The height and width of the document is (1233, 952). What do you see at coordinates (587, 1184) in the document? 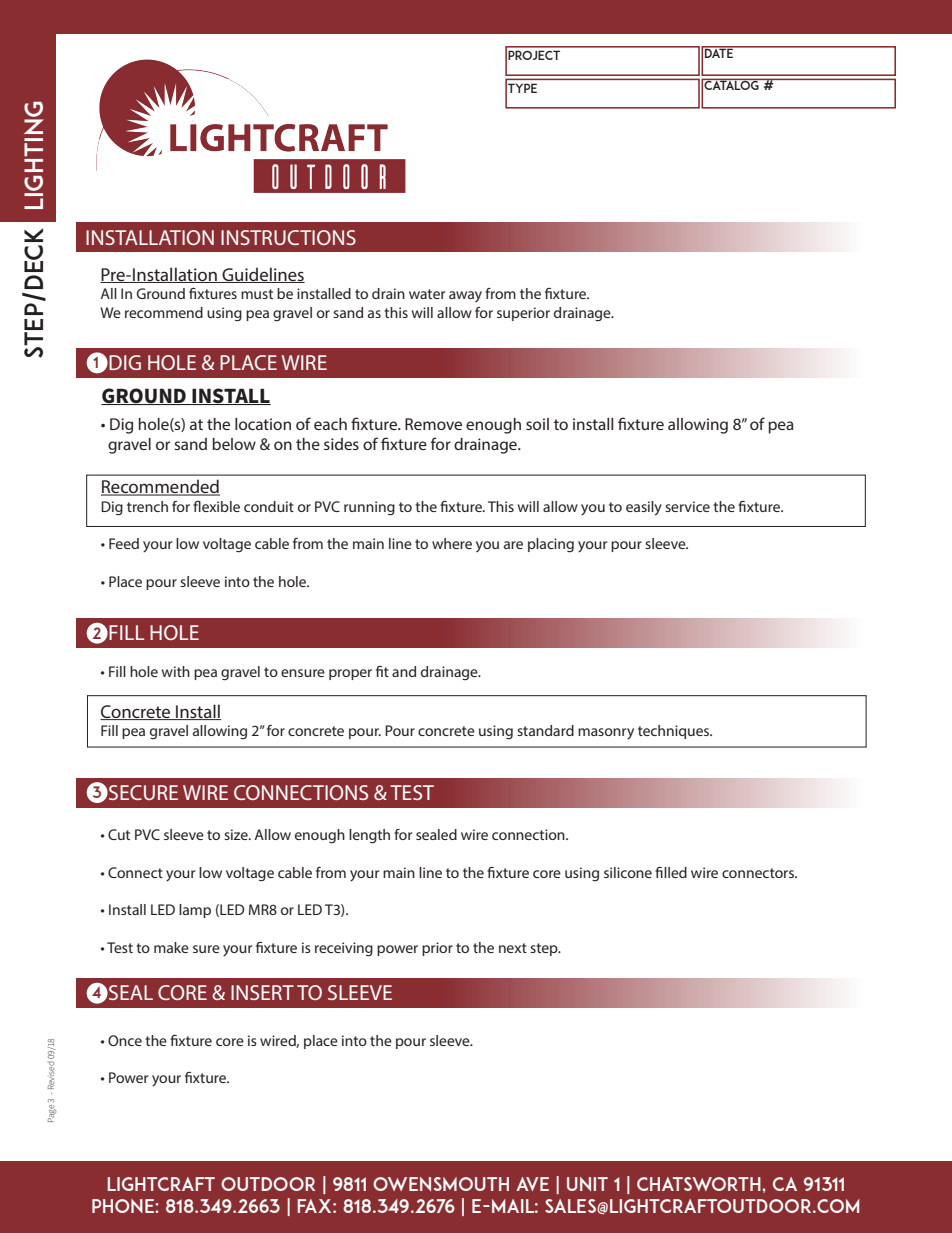
I see `unit` at bounding box center [587, 1184].
